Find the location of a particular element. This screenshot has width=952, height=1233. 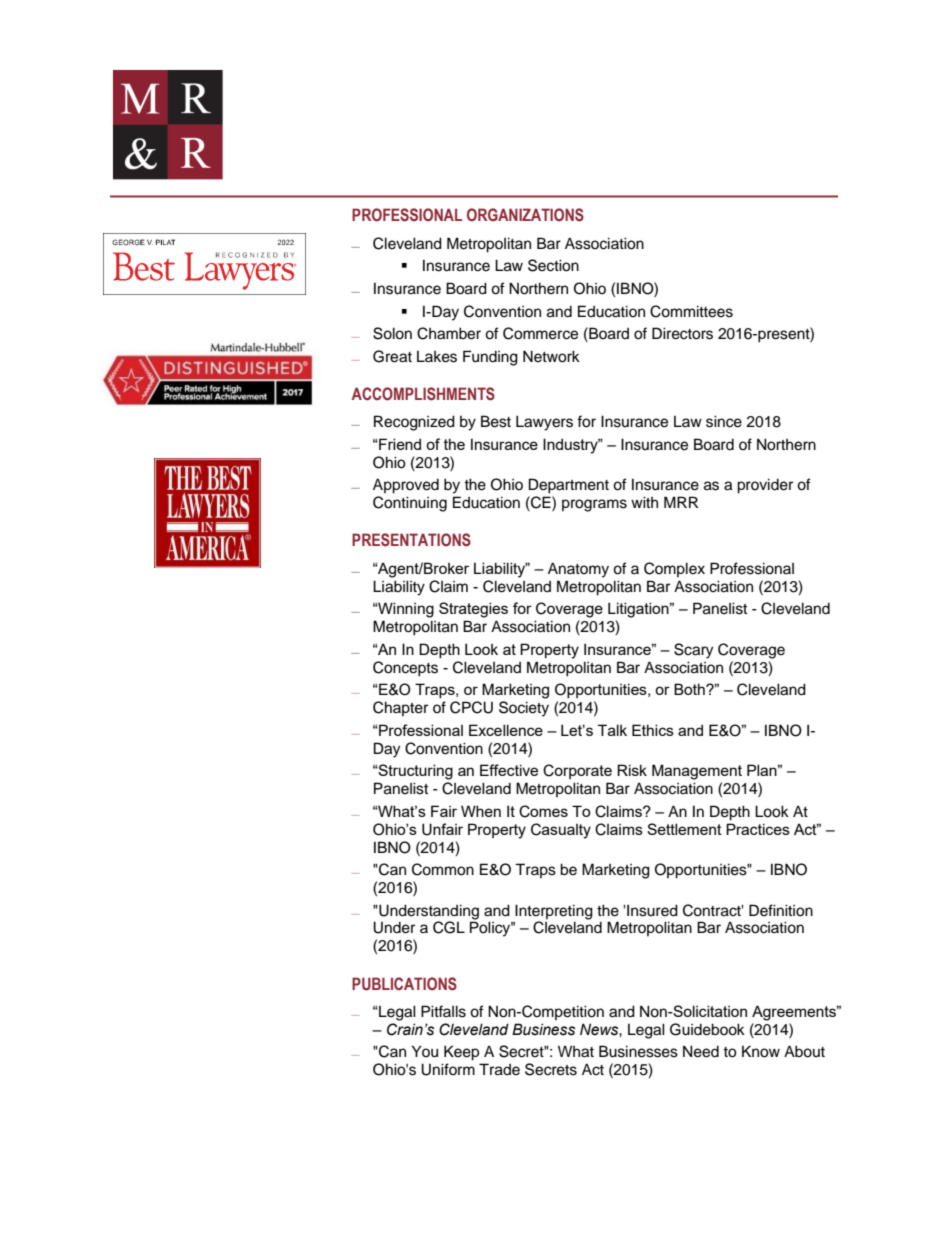

programs is located at coordinates (594, 505).
